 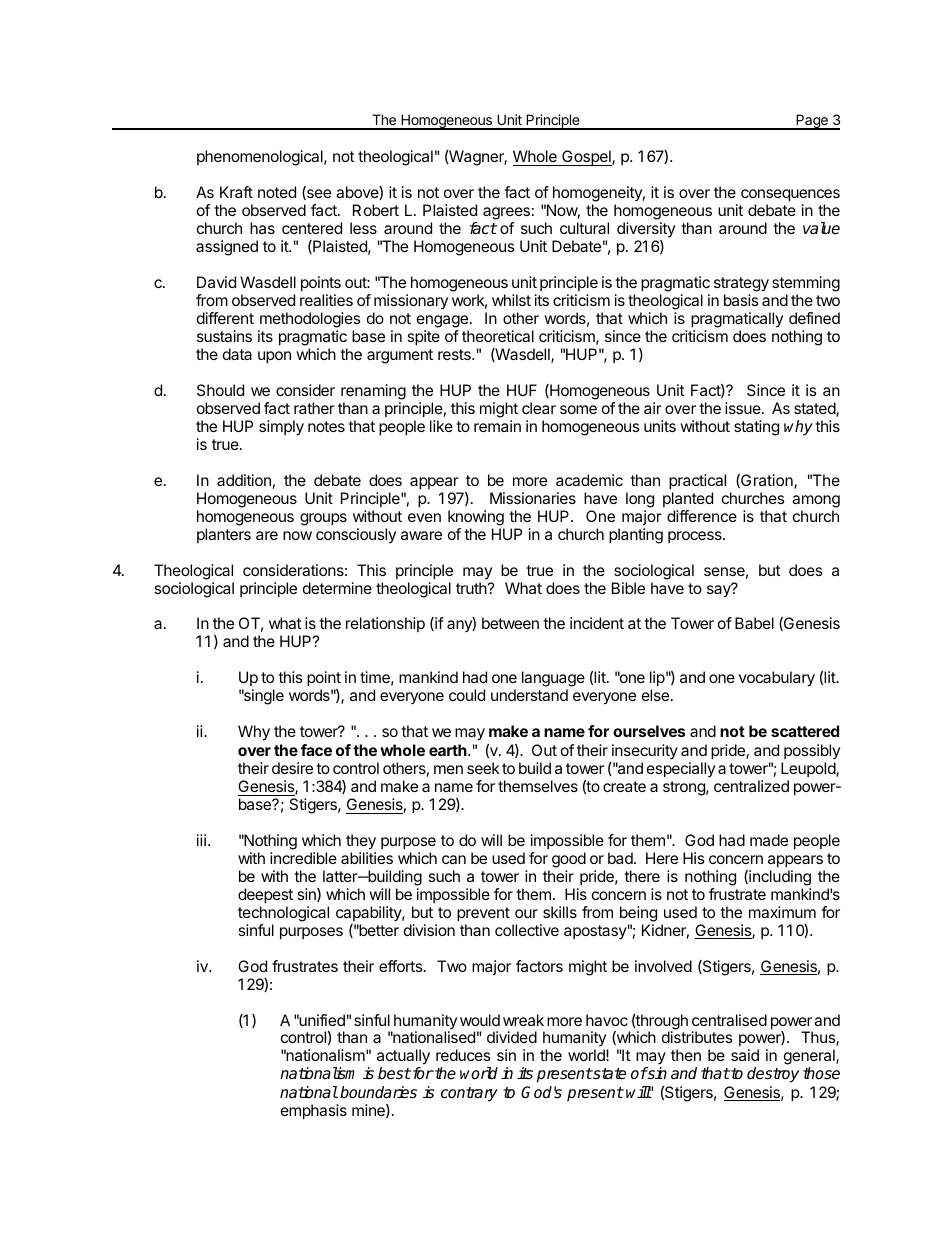 What do you see at coordinates (782, 912) in the screenshot?
I see `maximum` at bounding box center [782, 912].
